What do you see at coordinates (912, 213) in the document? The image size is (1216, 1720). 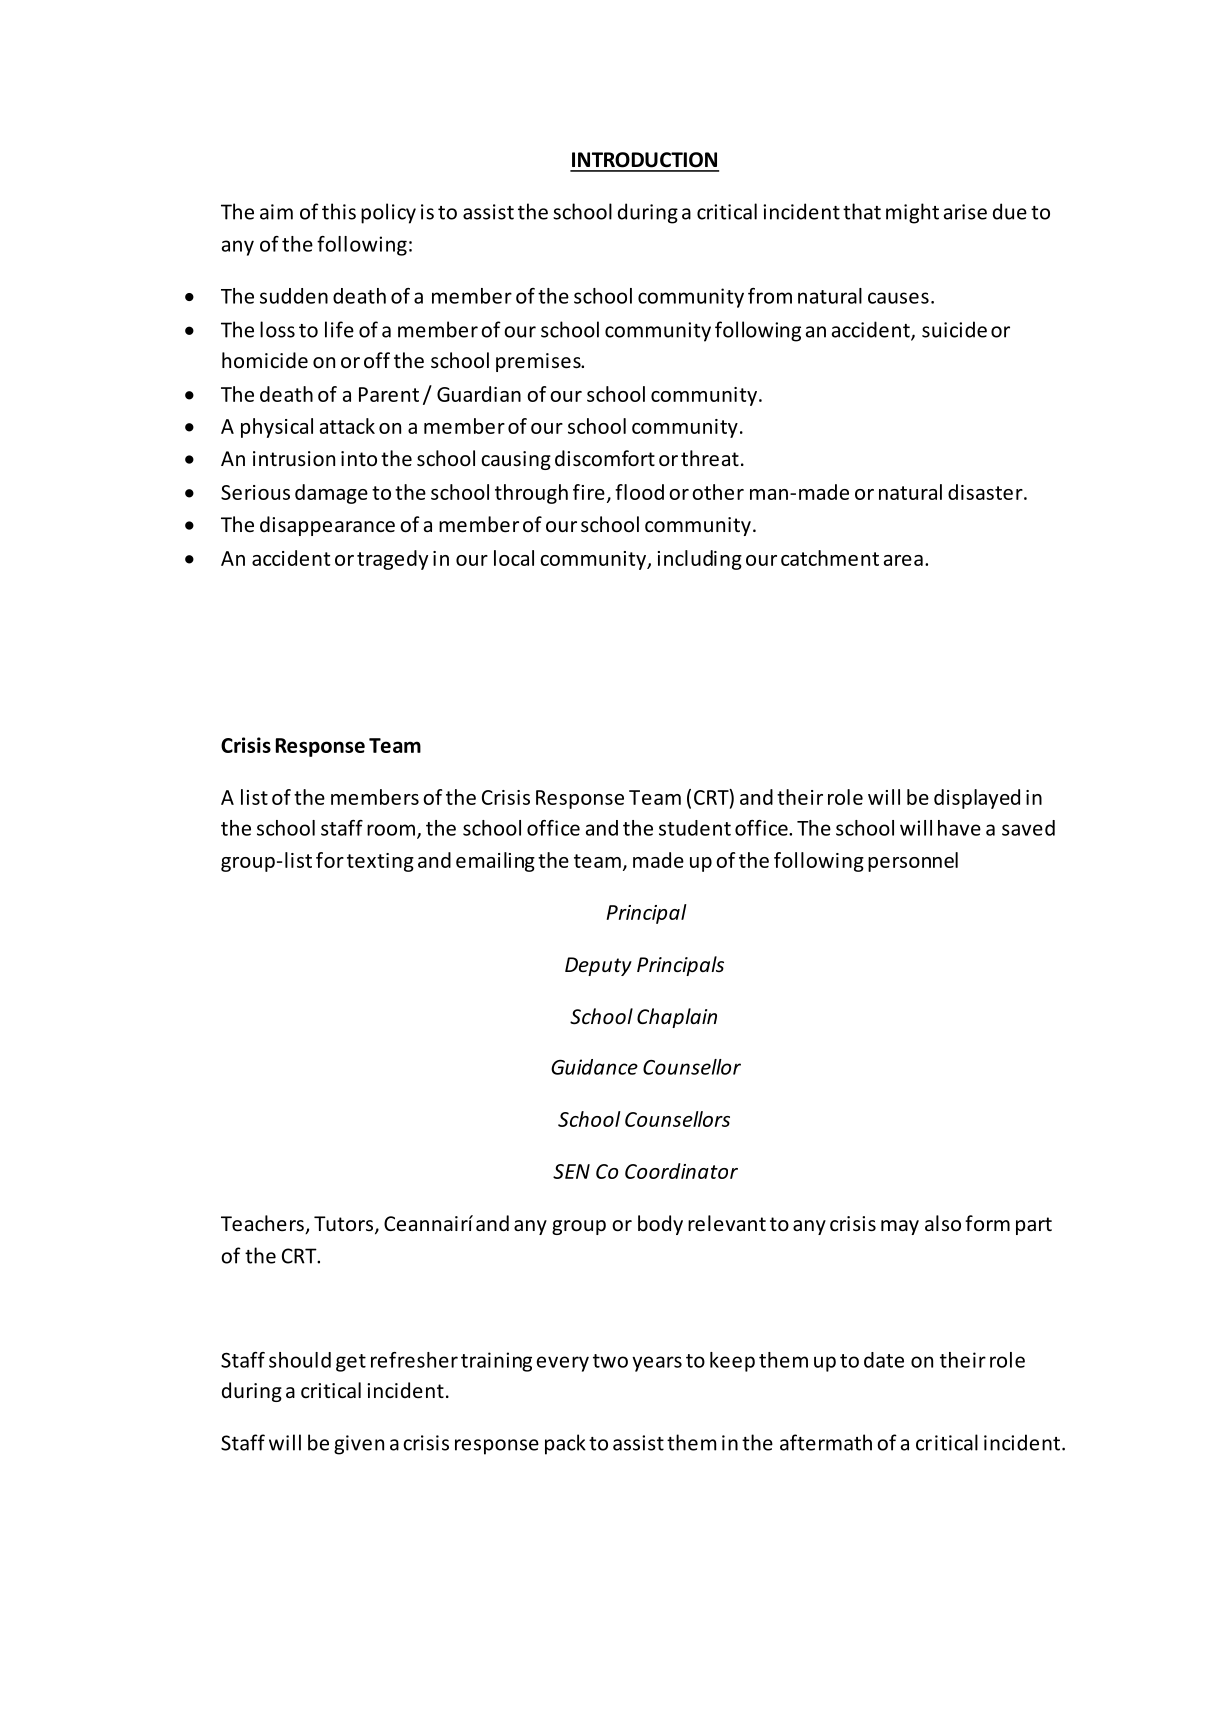 I see `might` at bounding box center [912, 213].
